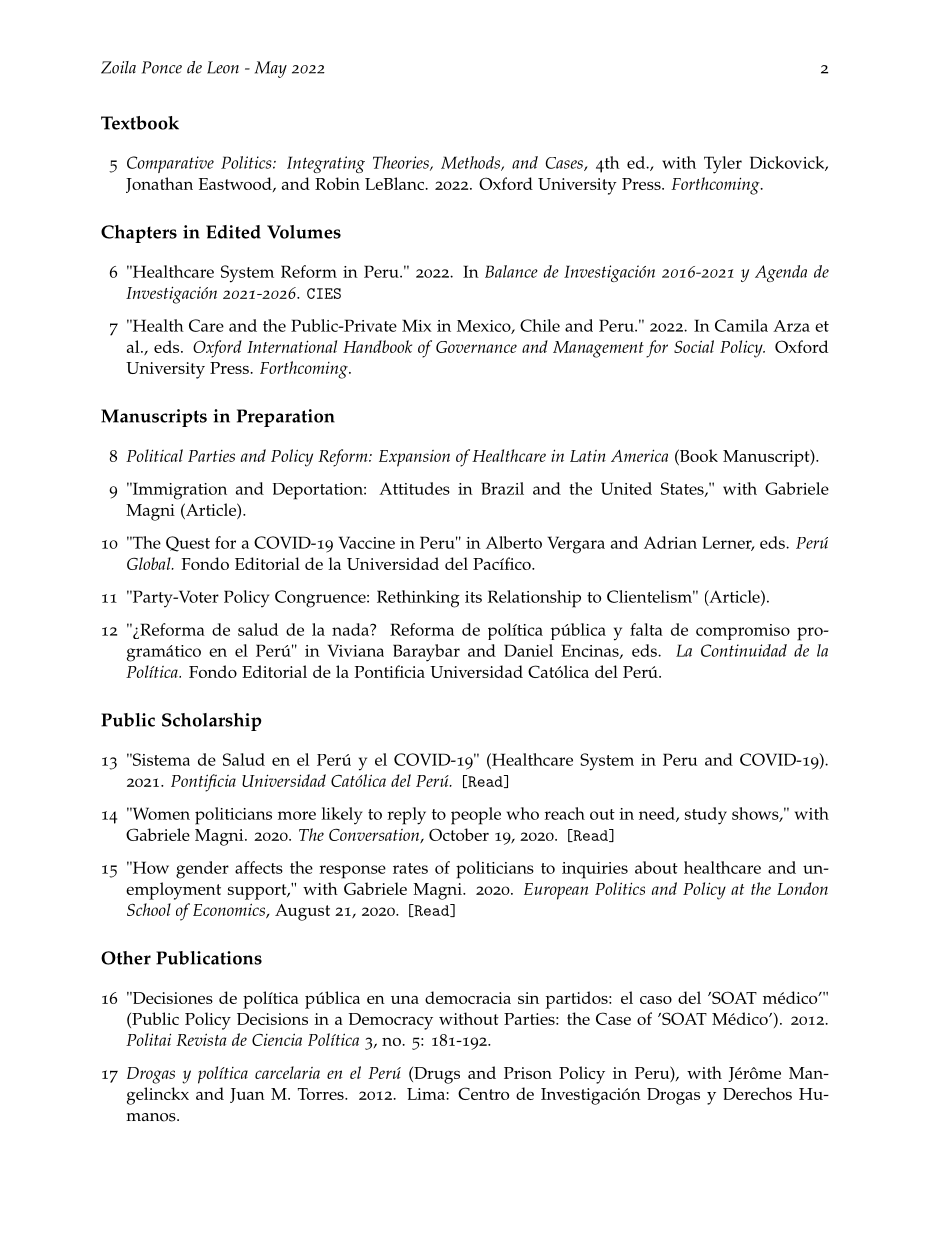 The image size is (952, 1233). Describe the element at coordinates (706, 816) in the screenshot. I see `study` at that location.
